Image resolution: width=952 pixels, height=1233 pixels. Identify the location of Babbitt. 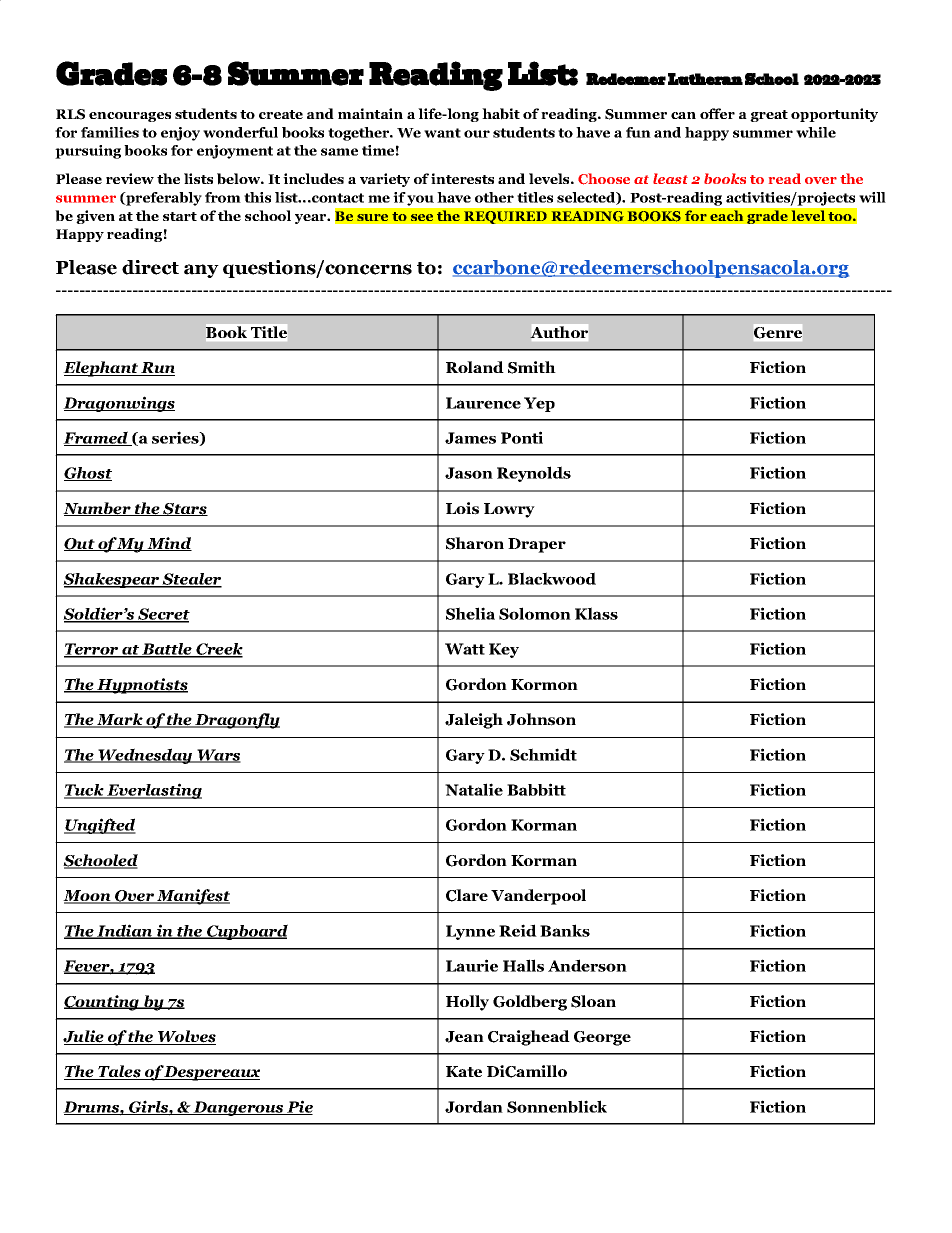
(536, 789).
